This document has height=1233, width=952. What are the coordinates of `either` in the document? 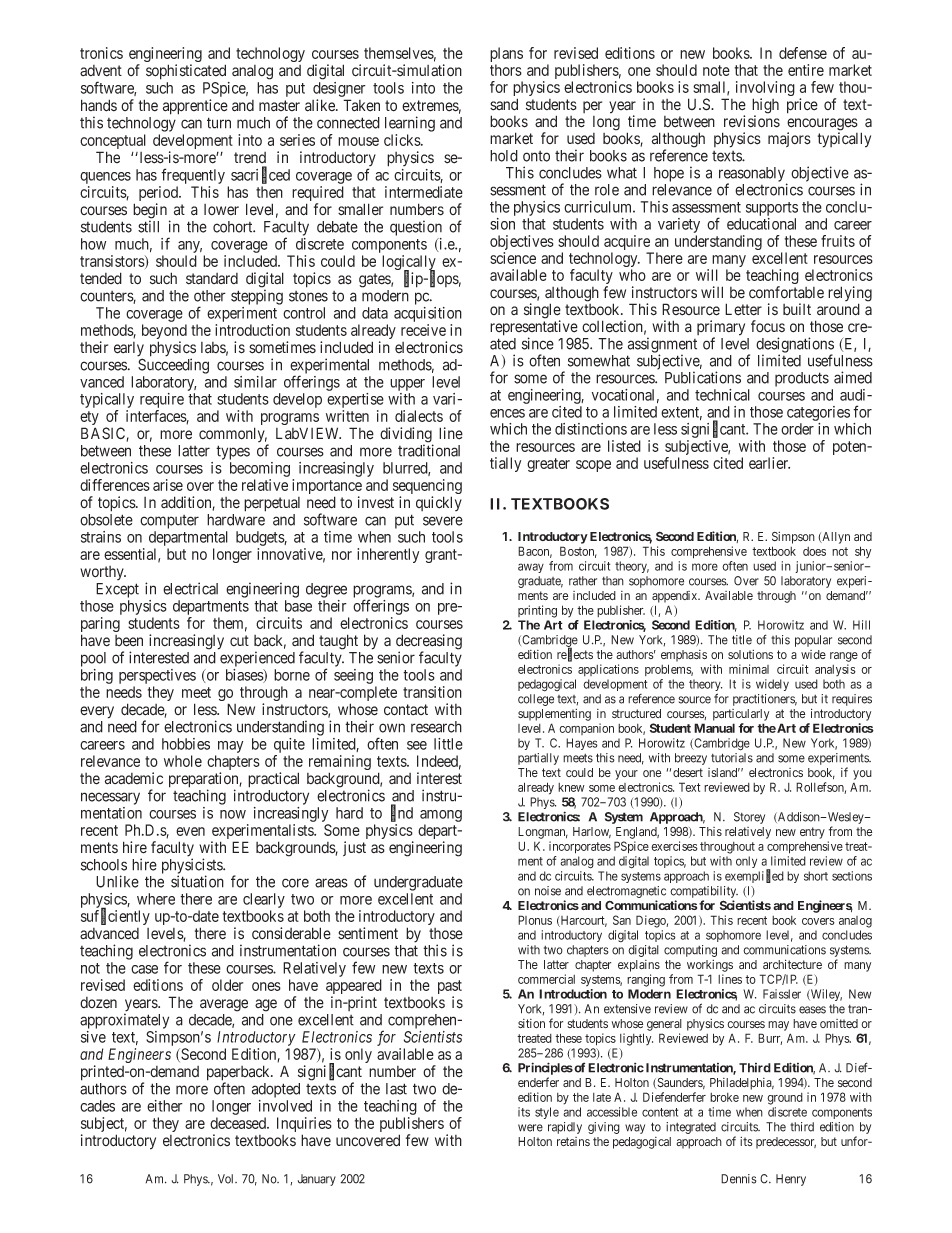 It's located at (165, 1106).
